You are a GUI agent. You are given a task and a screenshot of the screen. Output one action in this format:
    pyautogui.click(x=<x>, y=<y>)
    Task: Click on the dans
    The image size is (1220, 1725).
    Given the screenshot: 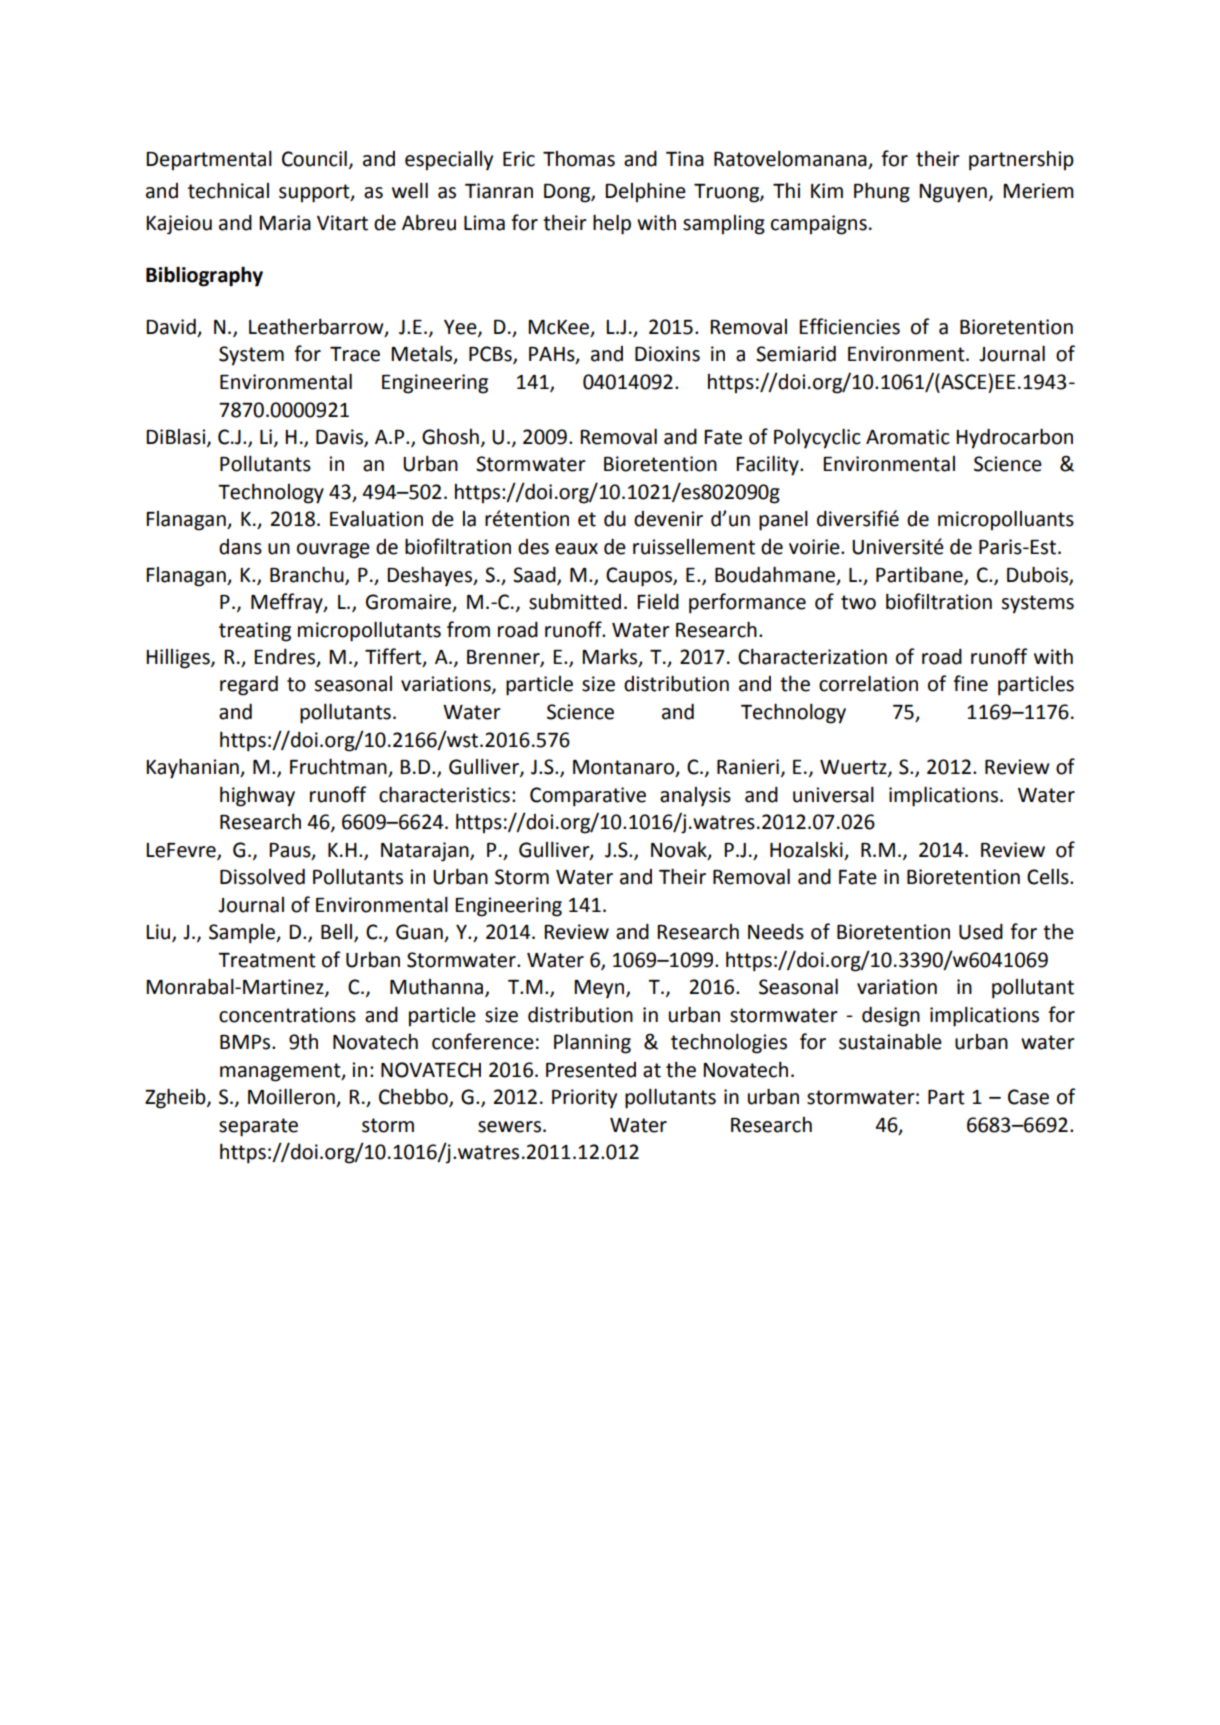 What is the action you would take?
    pyautogui.click(x=240, y=547)
